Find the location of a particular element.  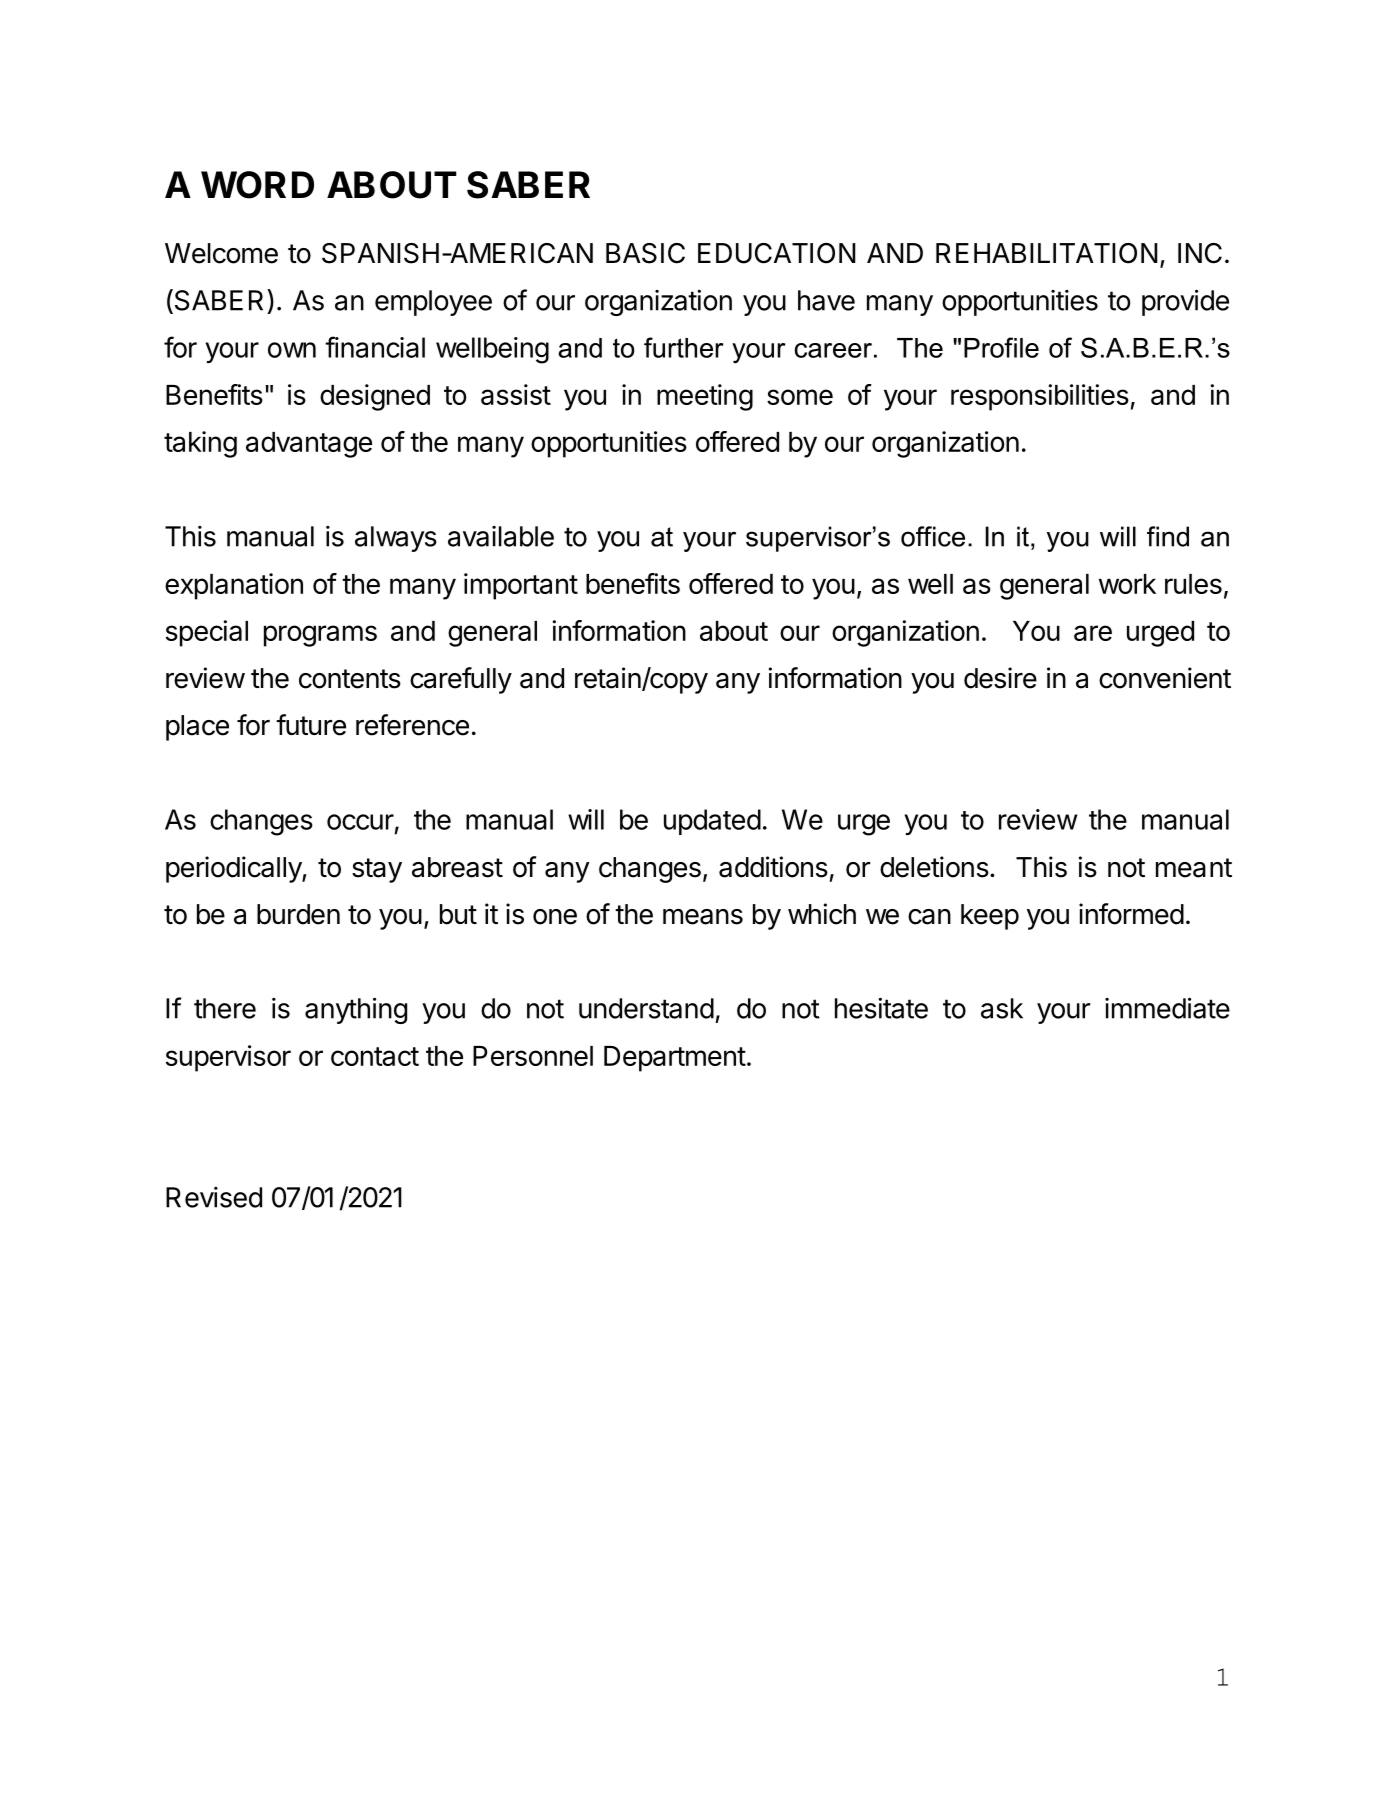

Department is located at coordinates (675, 1059).
